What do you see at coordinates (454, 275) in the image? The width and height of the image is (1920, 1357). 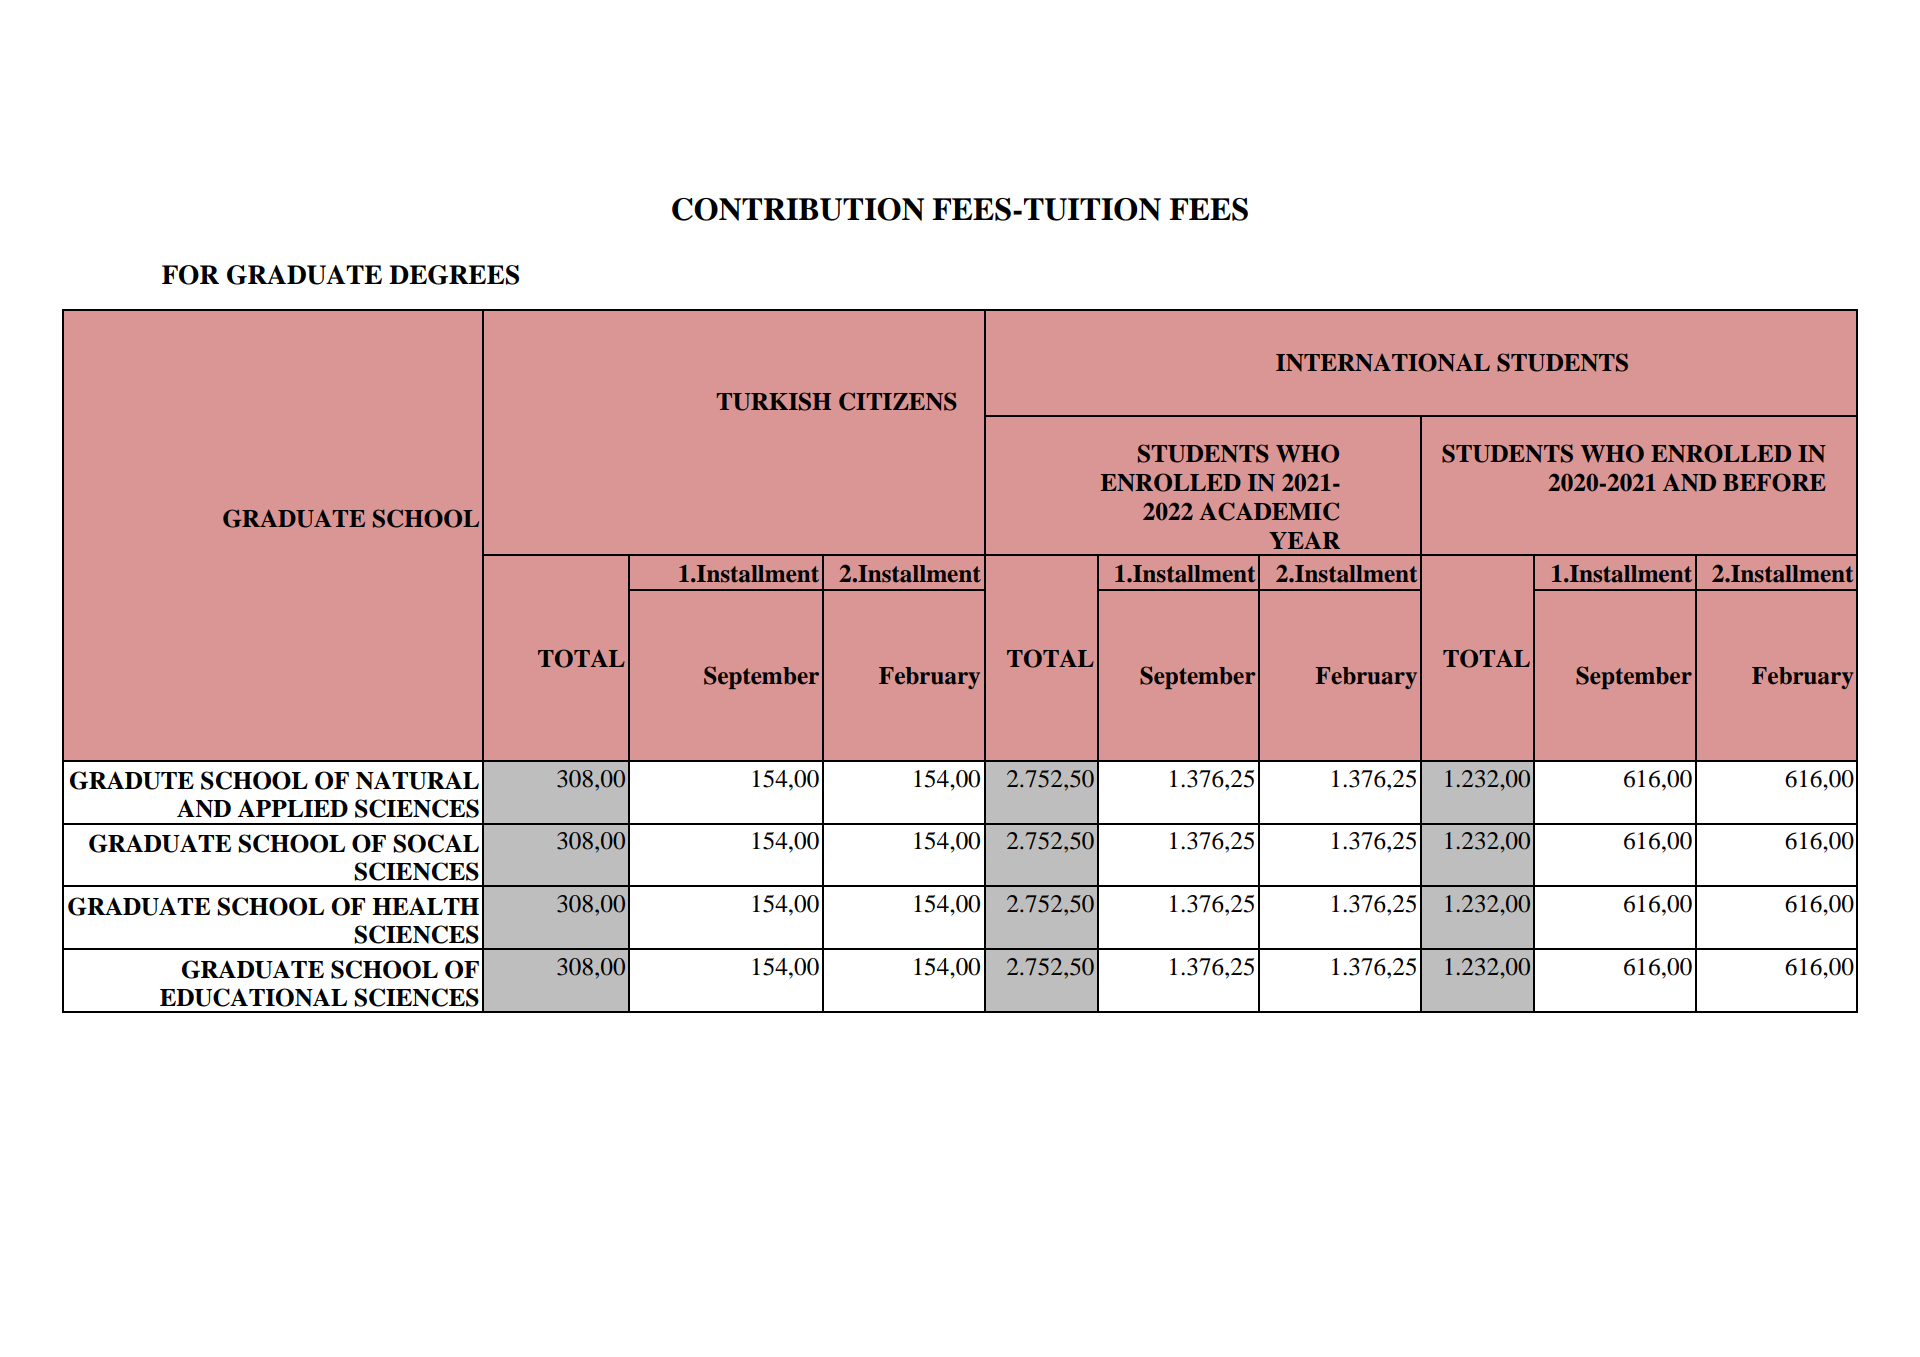 I see `DEGREES` at bounding box center [454, 275].
